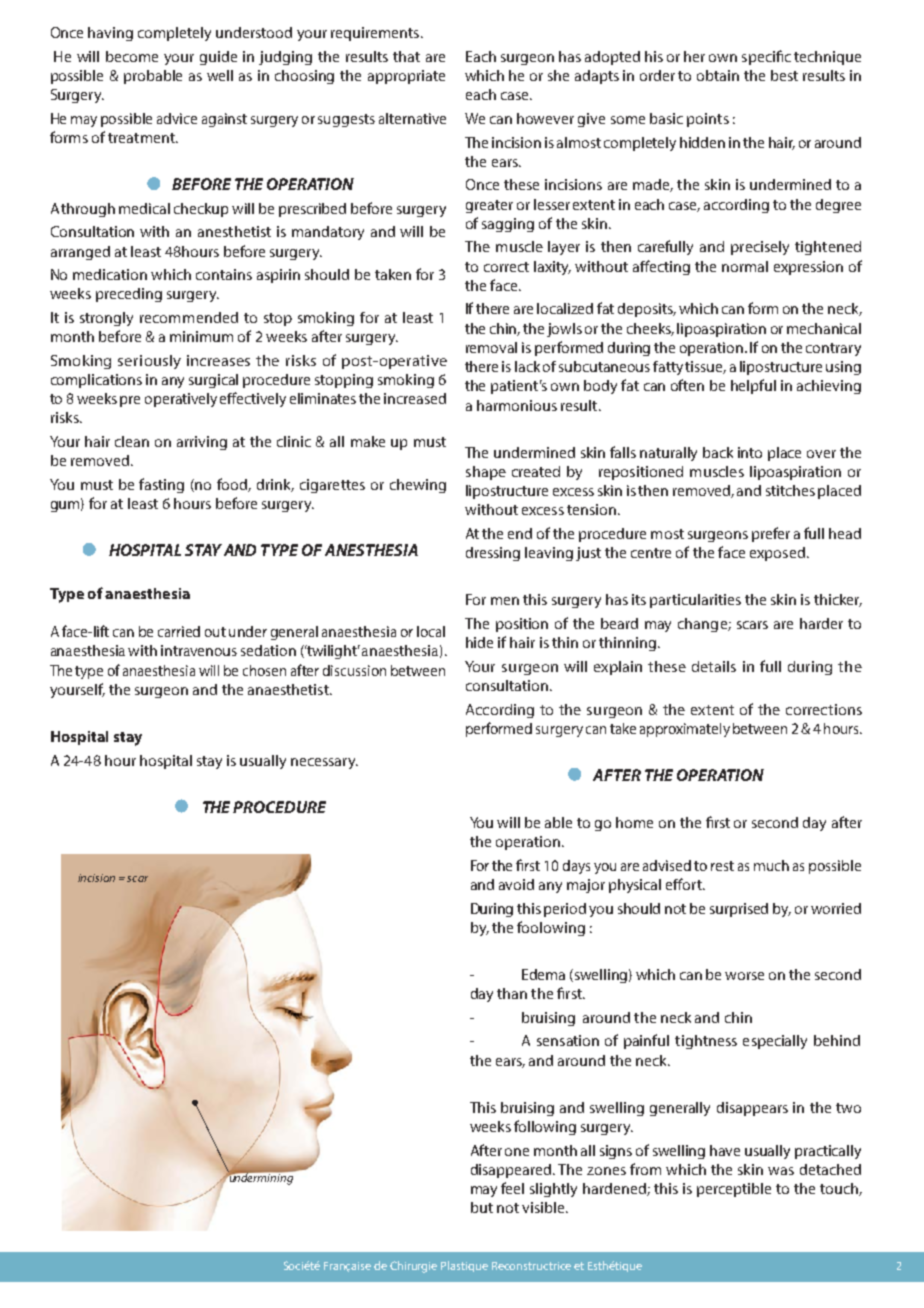 This document has height=1308, width=924. I want to click on much, so click(771, 865).
